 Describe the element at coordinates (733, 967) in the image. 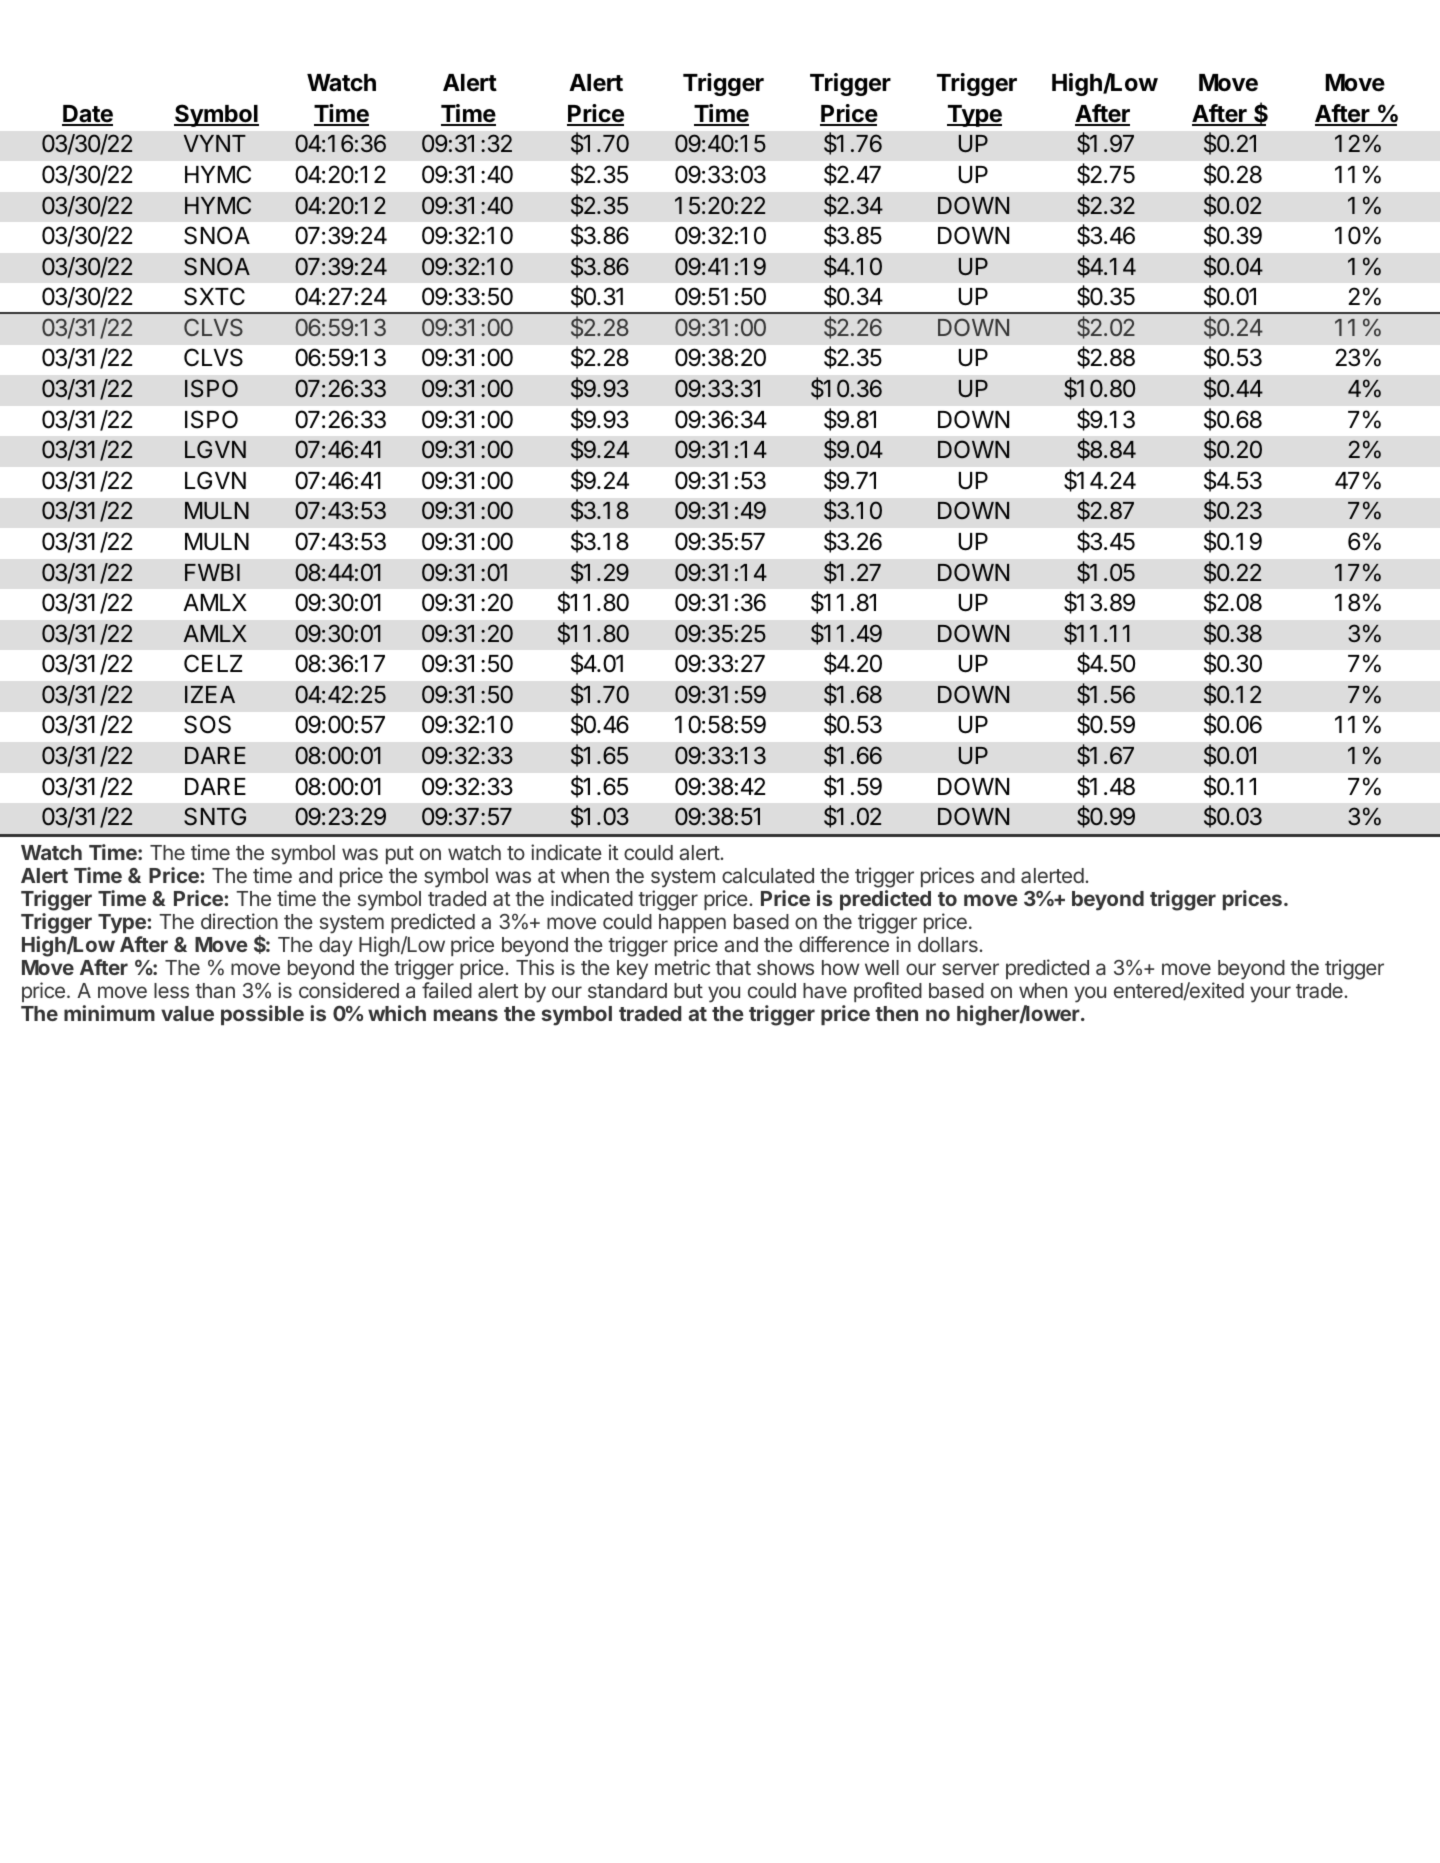

I see `that` at that location.
